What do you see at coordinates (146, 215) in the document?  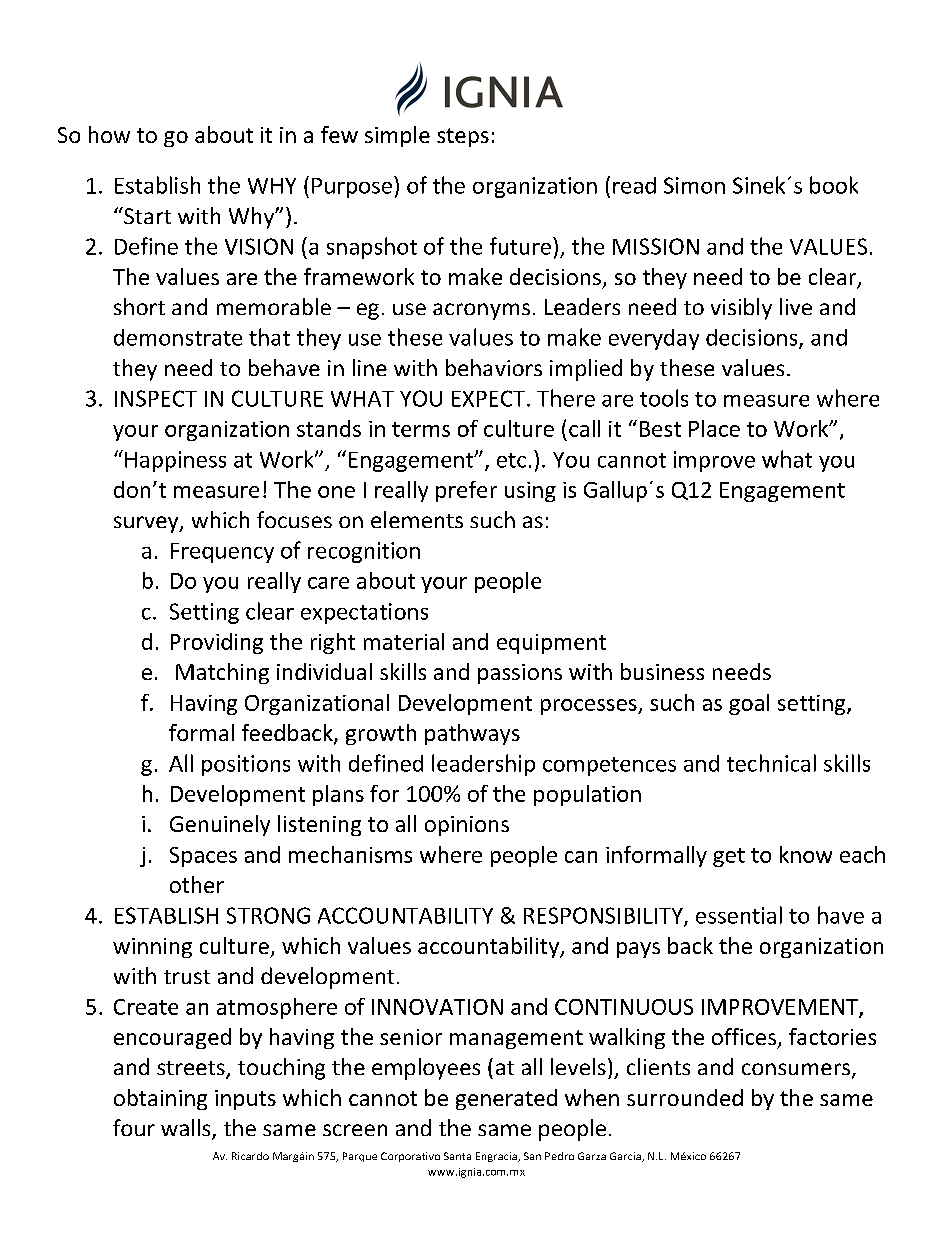 I see `Start` at bounding box center [146, 215].
